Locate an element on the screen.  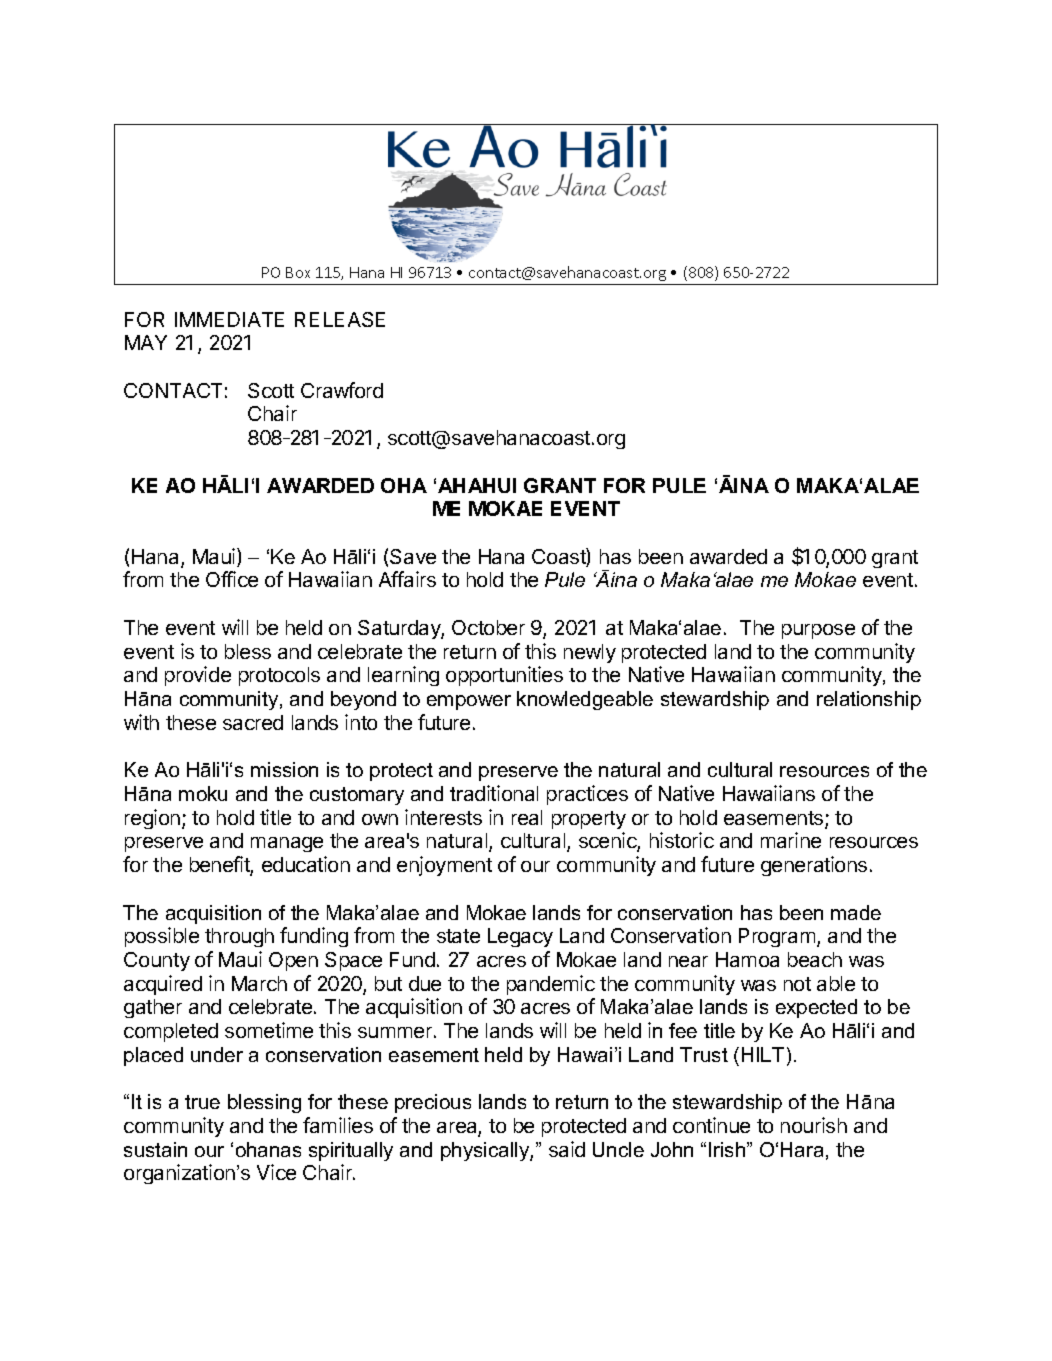
said is located at coordinates (567, 1149).
